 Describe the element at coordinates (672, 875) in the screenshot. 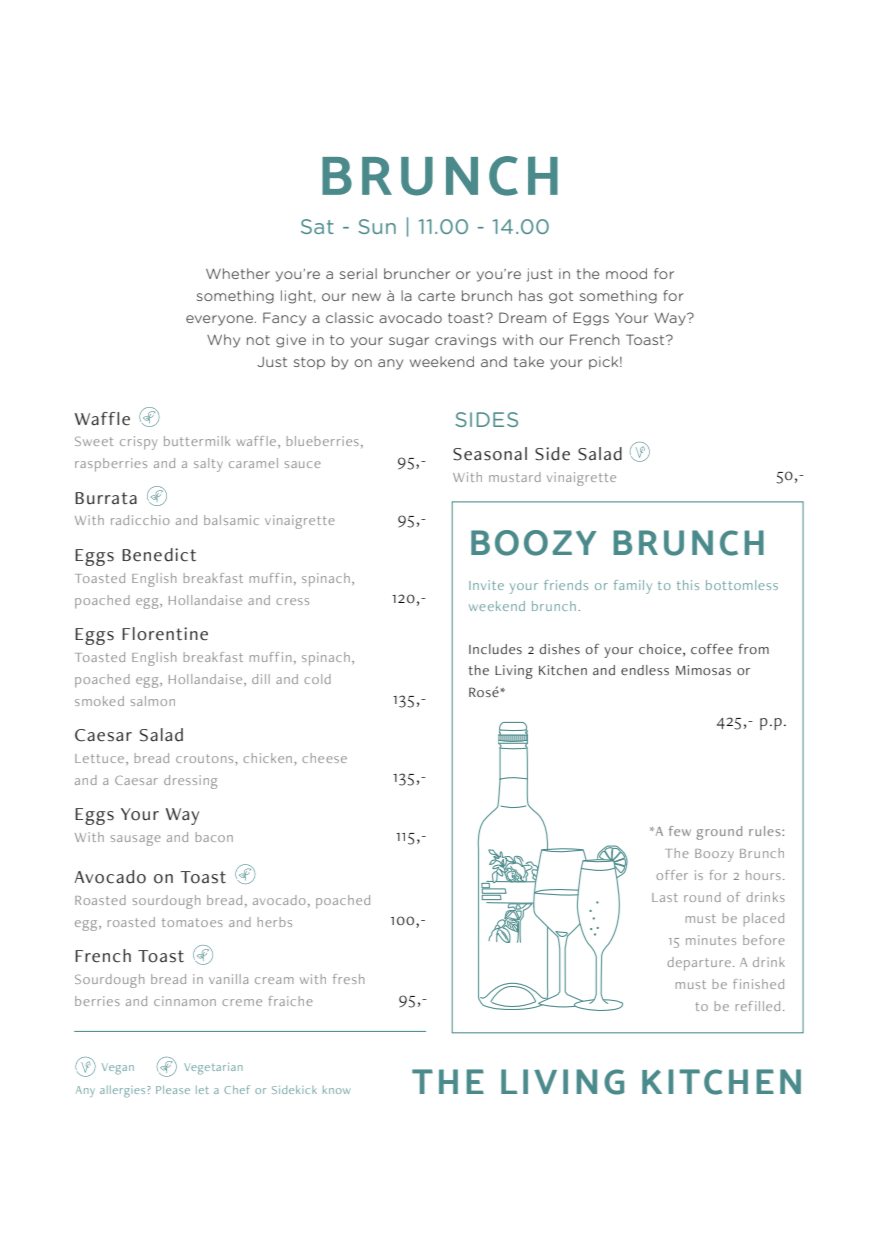

I see `offer` at that location.
